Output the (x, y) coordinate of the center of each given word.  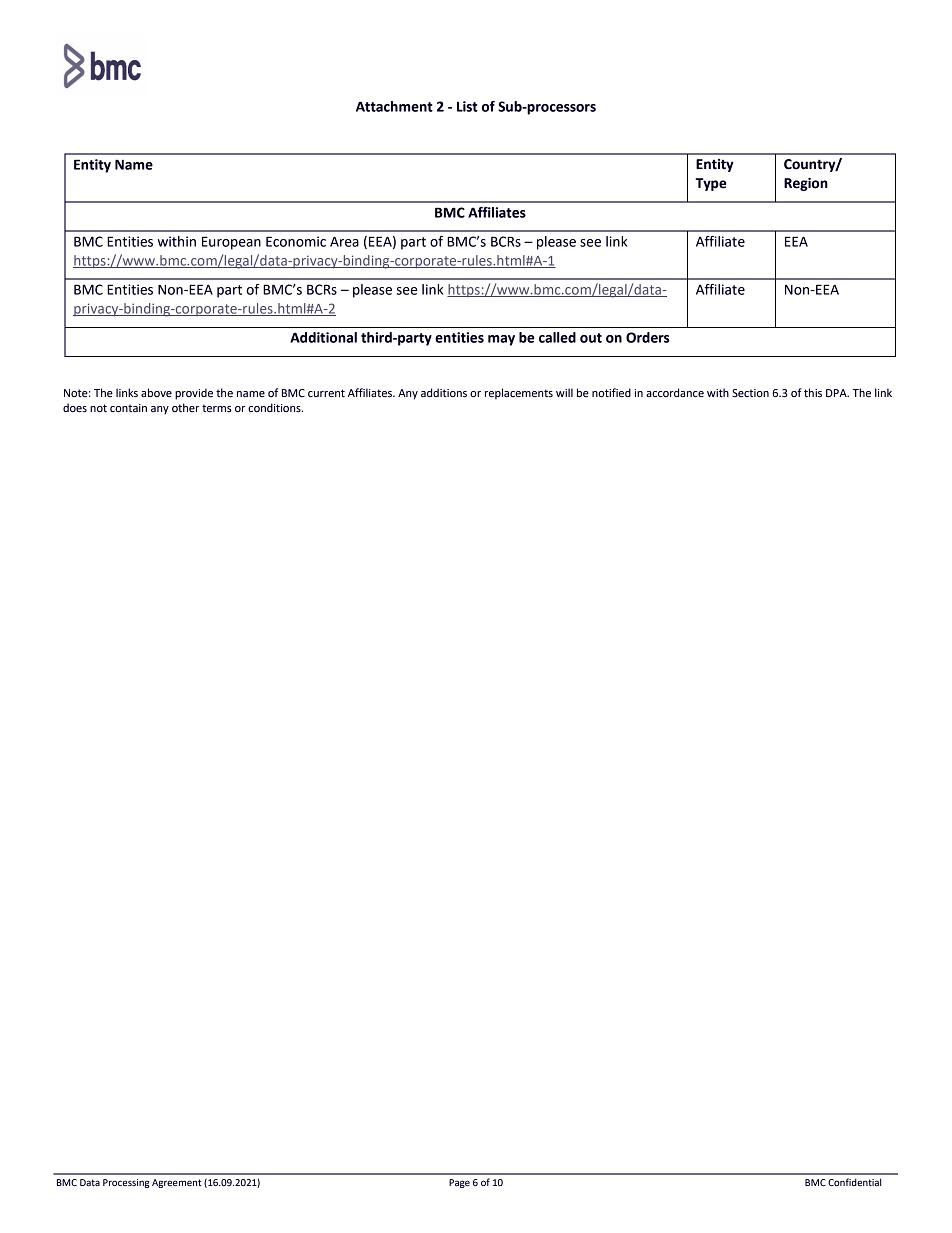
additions (444, 392)
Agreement (177, 1183)
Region (806, 184)
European (231, 243)
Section (750, 393)
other (185, 407)
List (467, 106)
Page (459, 1183)
